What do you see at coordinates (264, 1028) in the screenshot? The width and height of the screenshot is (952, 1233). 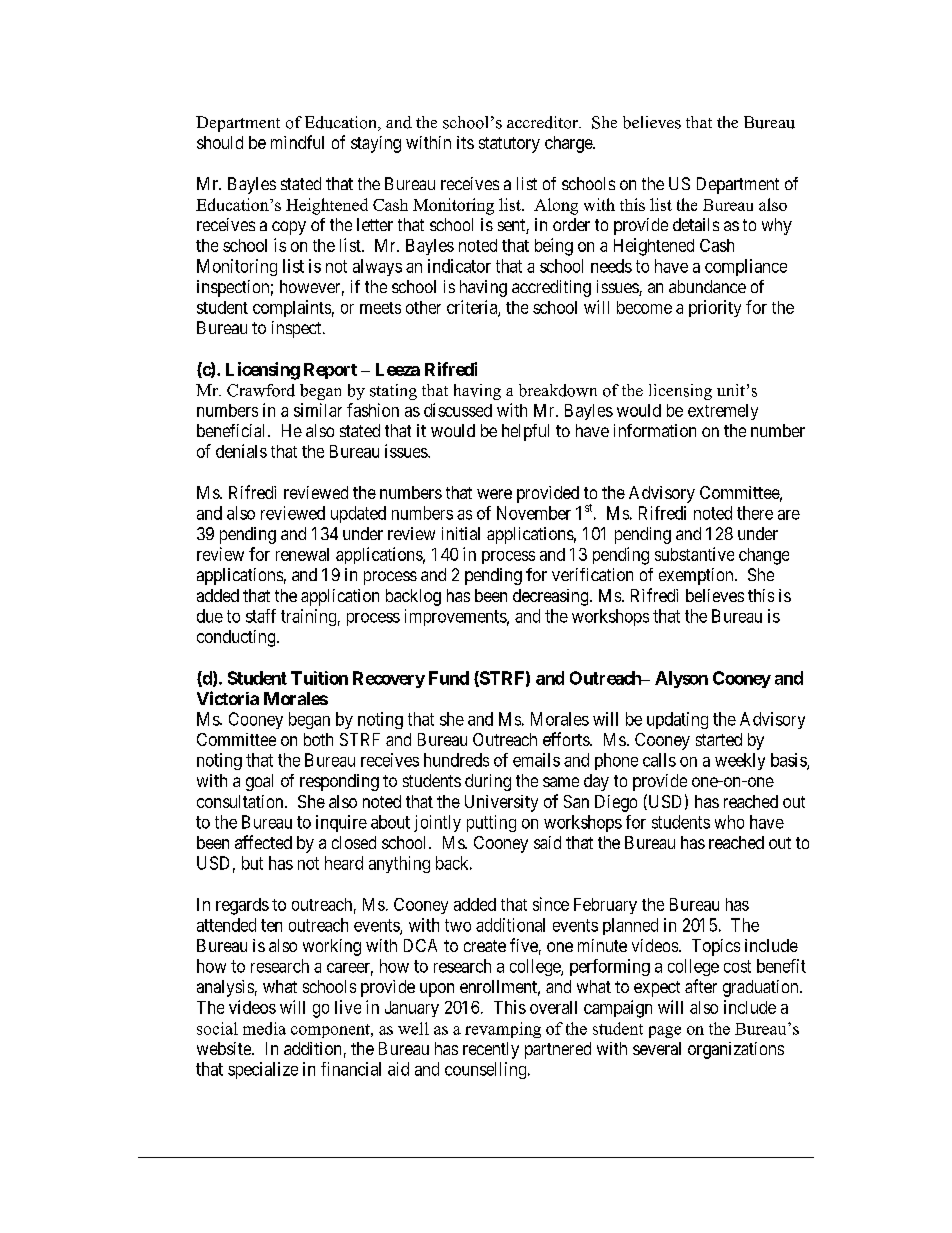 I see `media` at bounding box center [264, 1028].
